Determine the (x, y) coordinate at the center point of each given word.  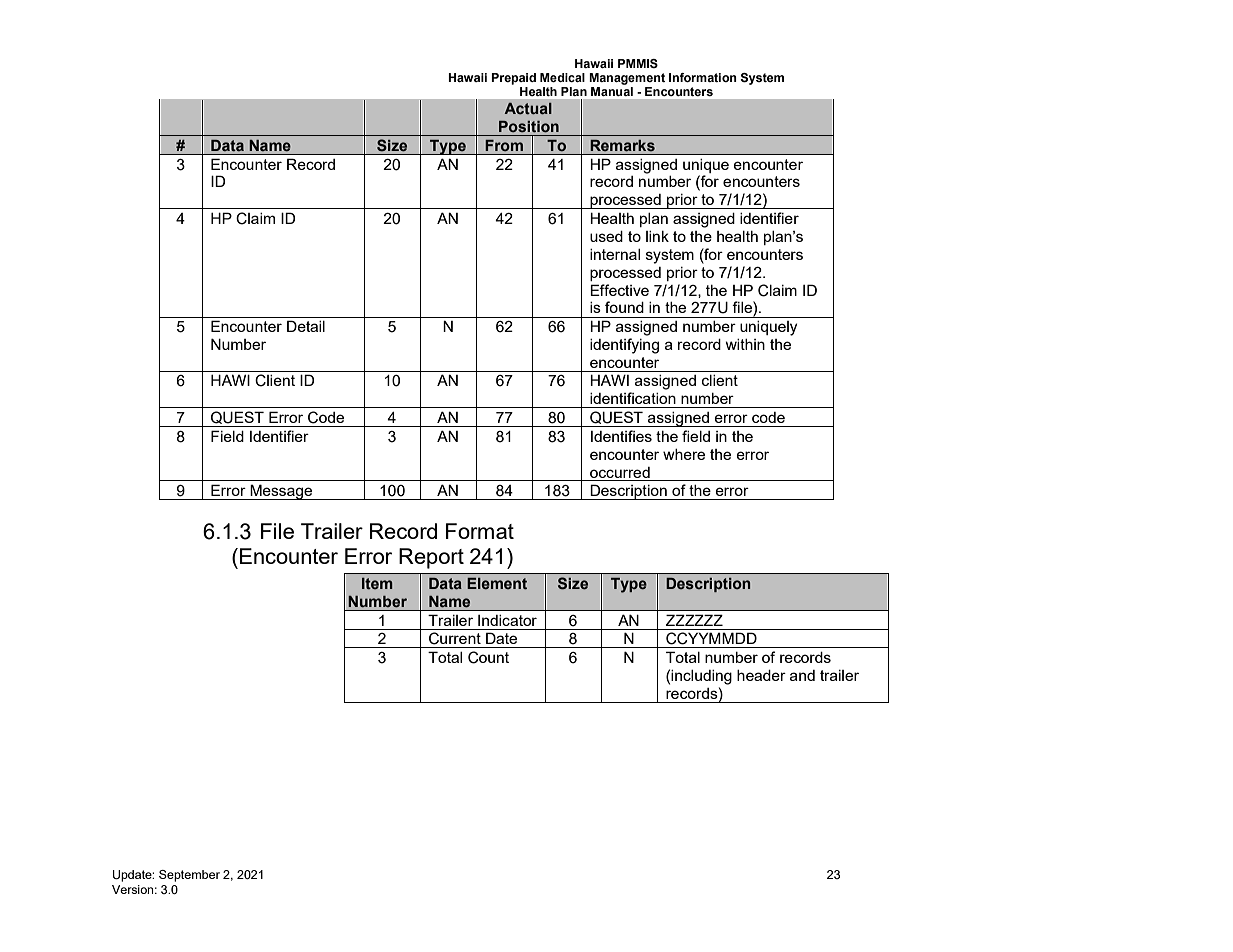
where (684, 454)
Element (497, 583)
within (745, 344)
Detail (306, 326)
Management (627, 79)
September (189, 876)
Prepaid (513, 79)
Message (281, 492)
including (701, 677)
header (761, 675)
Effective (619, 290)
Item (377, 583)
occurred (620, 472)
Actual (528, 108)
